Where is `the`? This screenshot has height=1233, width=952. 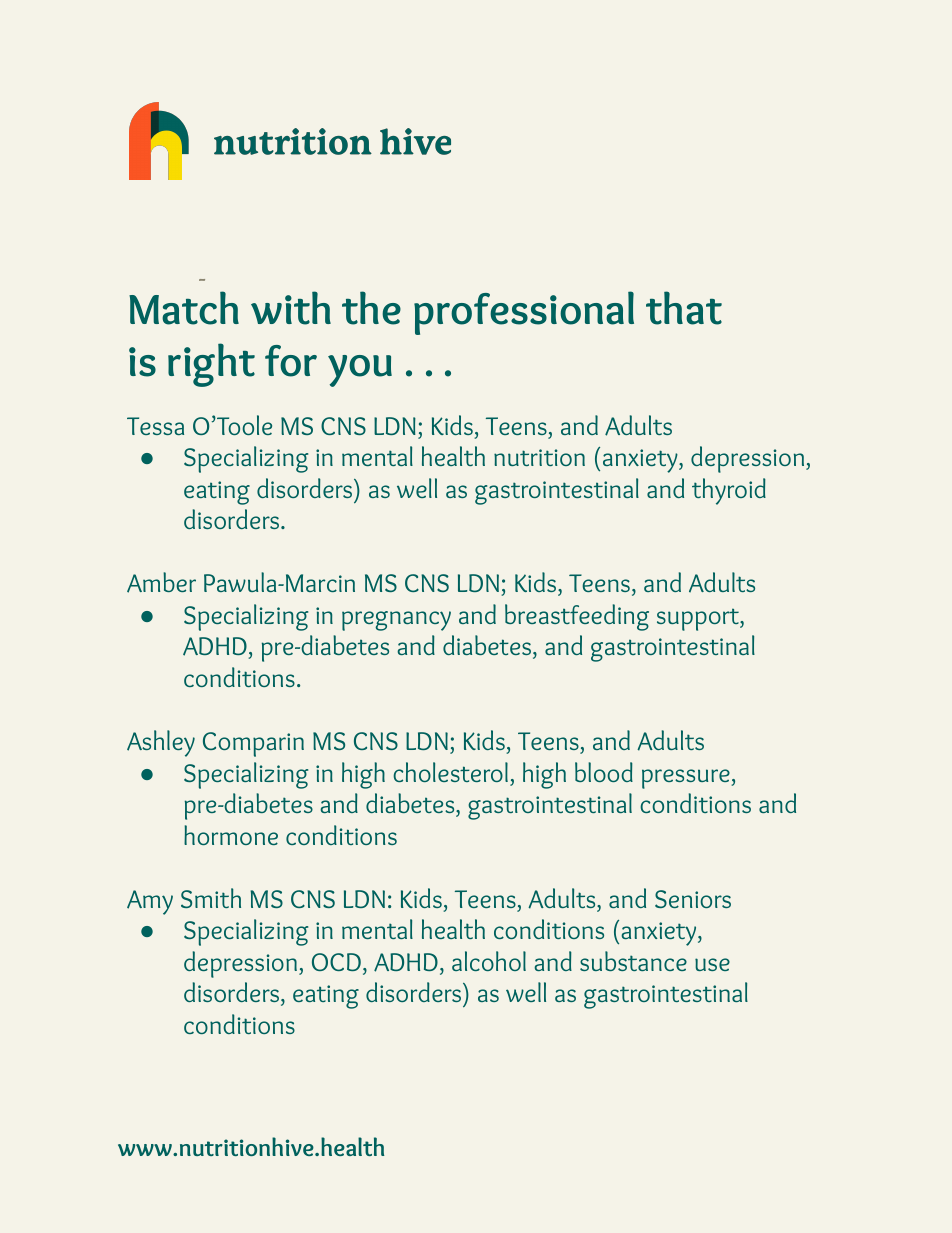
the is located at coordinates (371, 308).
